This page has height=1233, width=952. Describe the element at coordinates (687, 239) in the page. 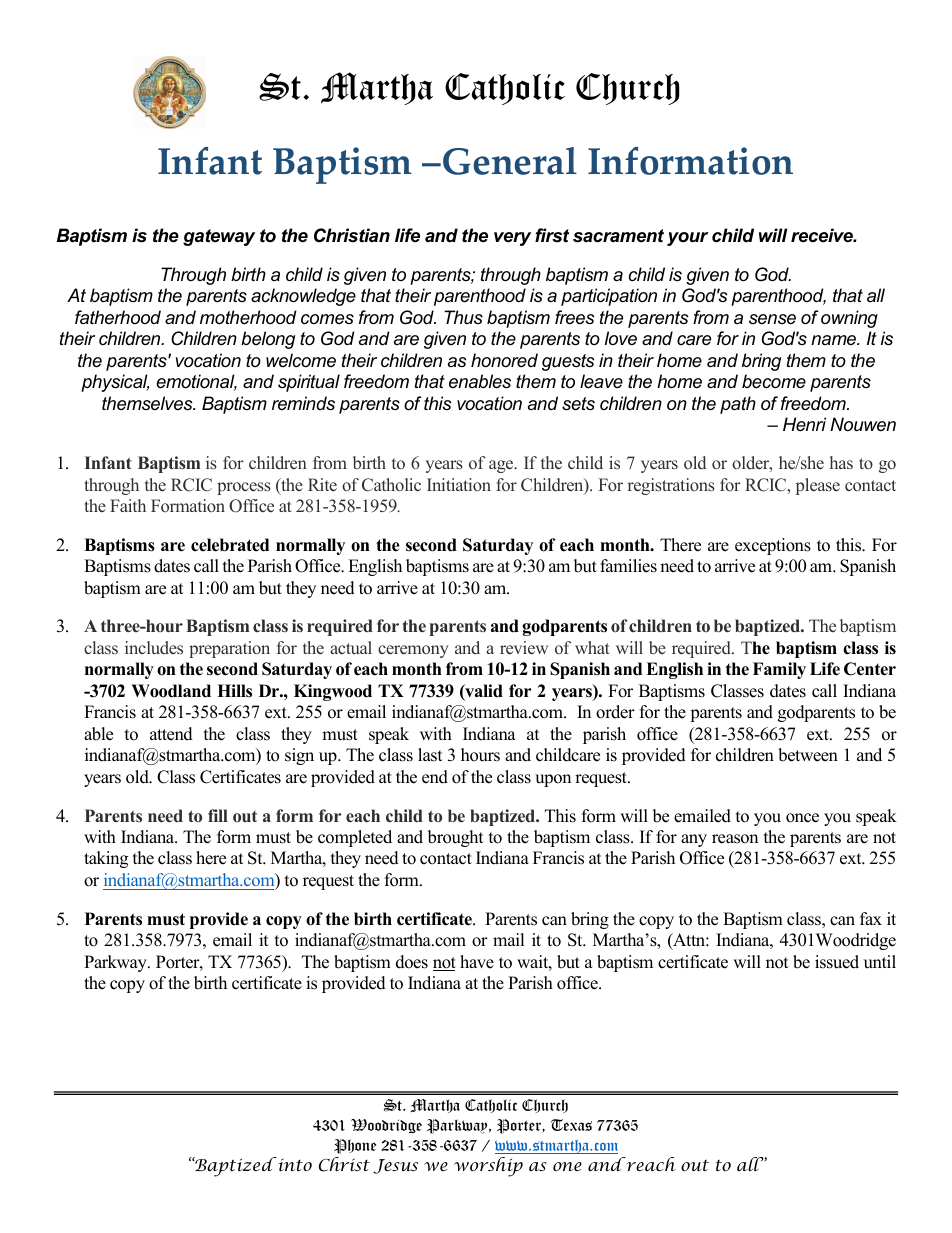

I see `your` at that location.
